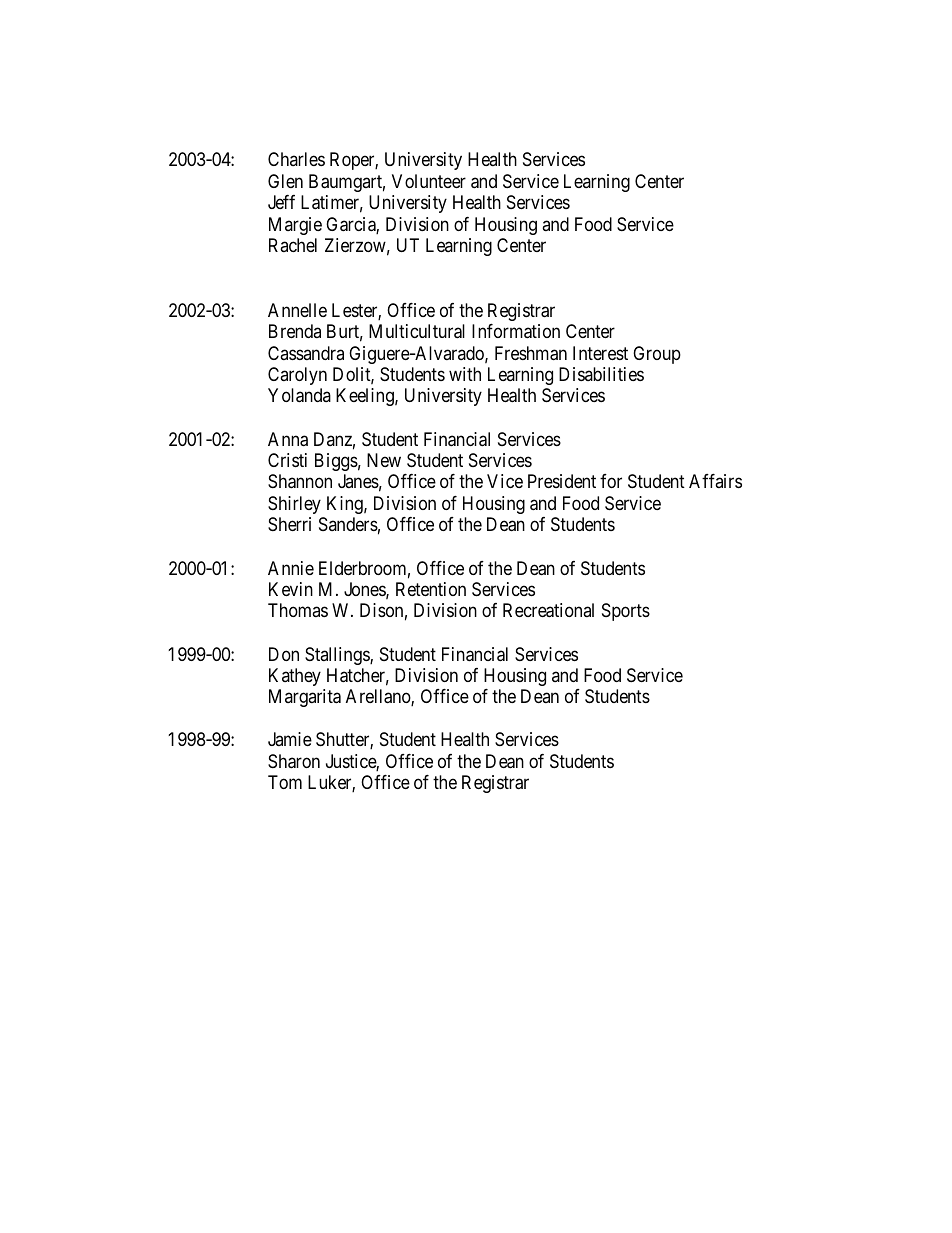 This screenshot has width=952, height=1233. Describe the element at coordinates (290, 739) in the screenshot. I see `Jamie` at that location.
